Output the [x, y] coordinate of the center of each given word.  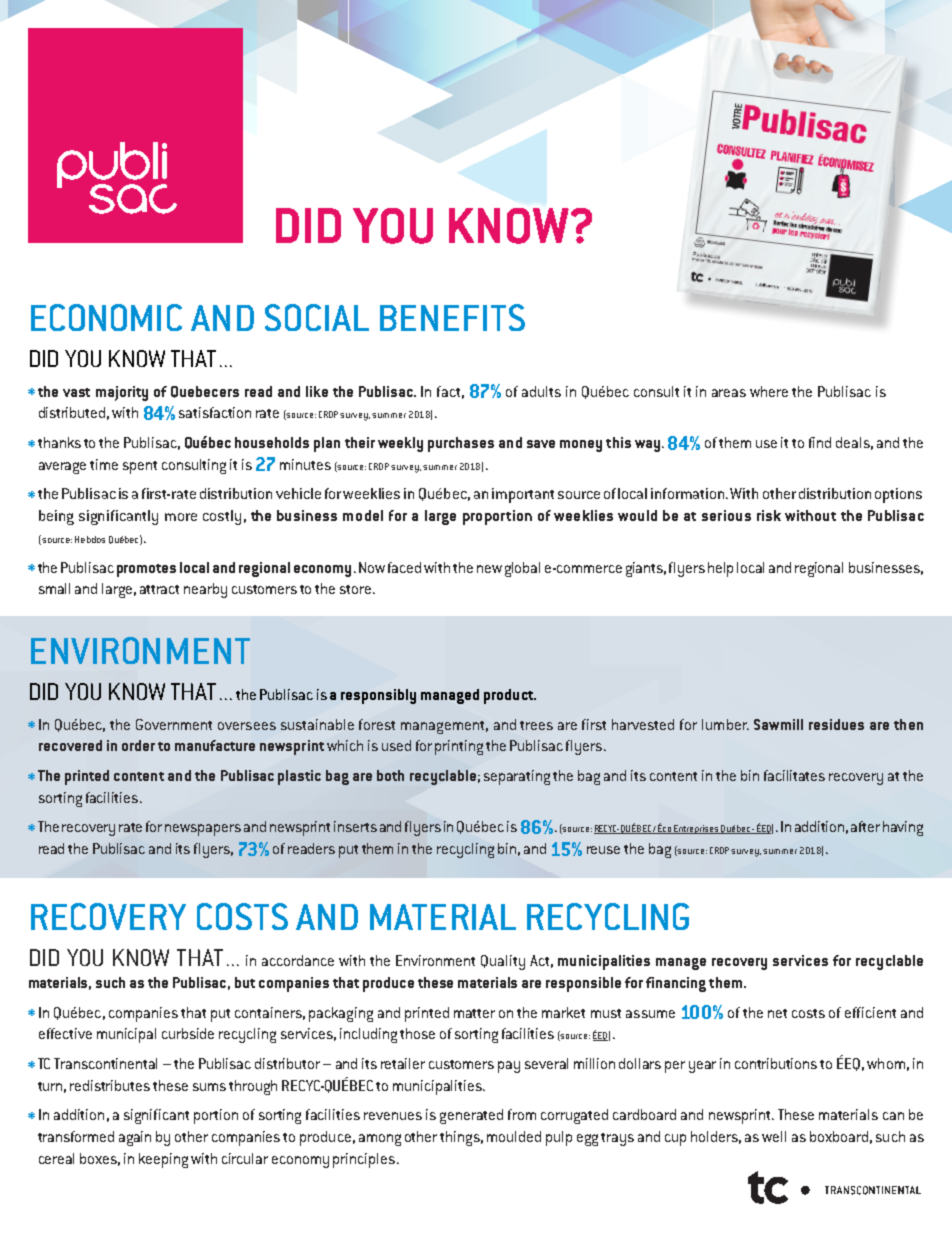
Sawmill [778, 724]
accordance [298, 960]
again [135, 1138]
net [777, 1013]
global [522, 569]
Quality [503, 962]
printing [459, 747]
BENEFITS [452, 317]
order [138, 745]
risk [769, 515]
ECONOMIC [106, 317]
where [769, 391]
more [181, 517]
